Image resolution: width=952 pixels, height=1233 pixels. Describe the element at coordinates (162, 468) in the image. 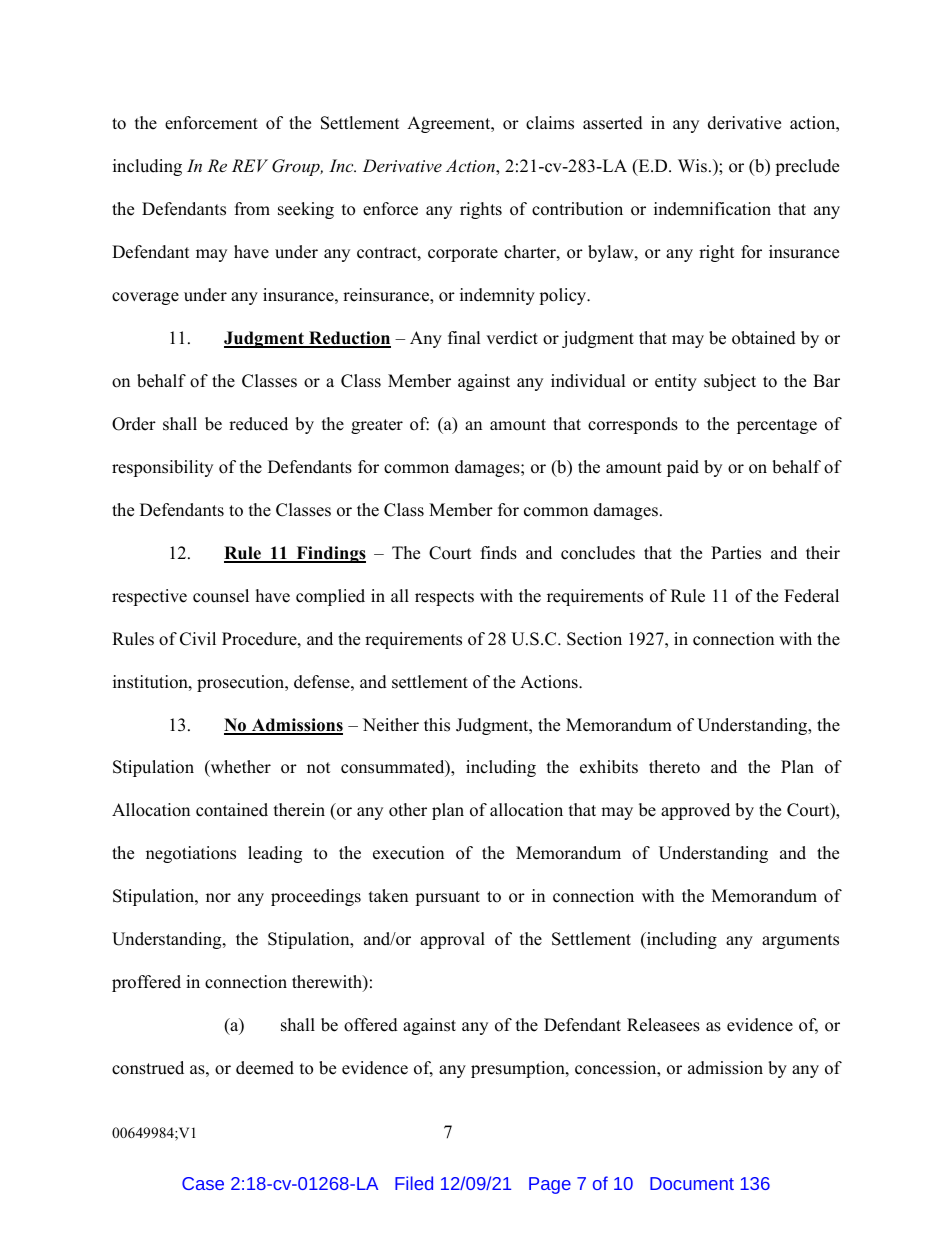

I see `responsibility` at that location.
